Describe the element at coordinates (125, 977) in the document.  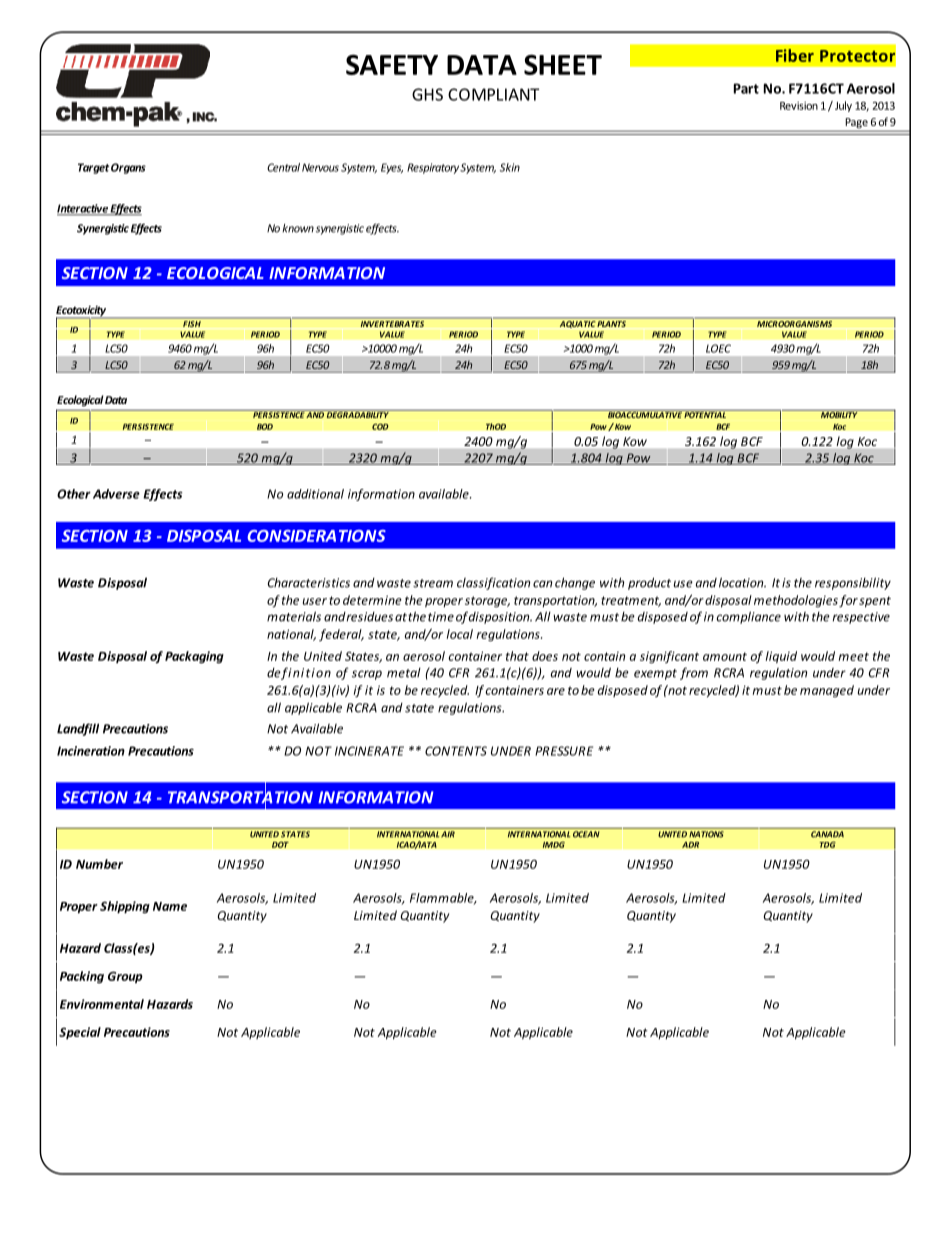
I see `Group` at that location.
